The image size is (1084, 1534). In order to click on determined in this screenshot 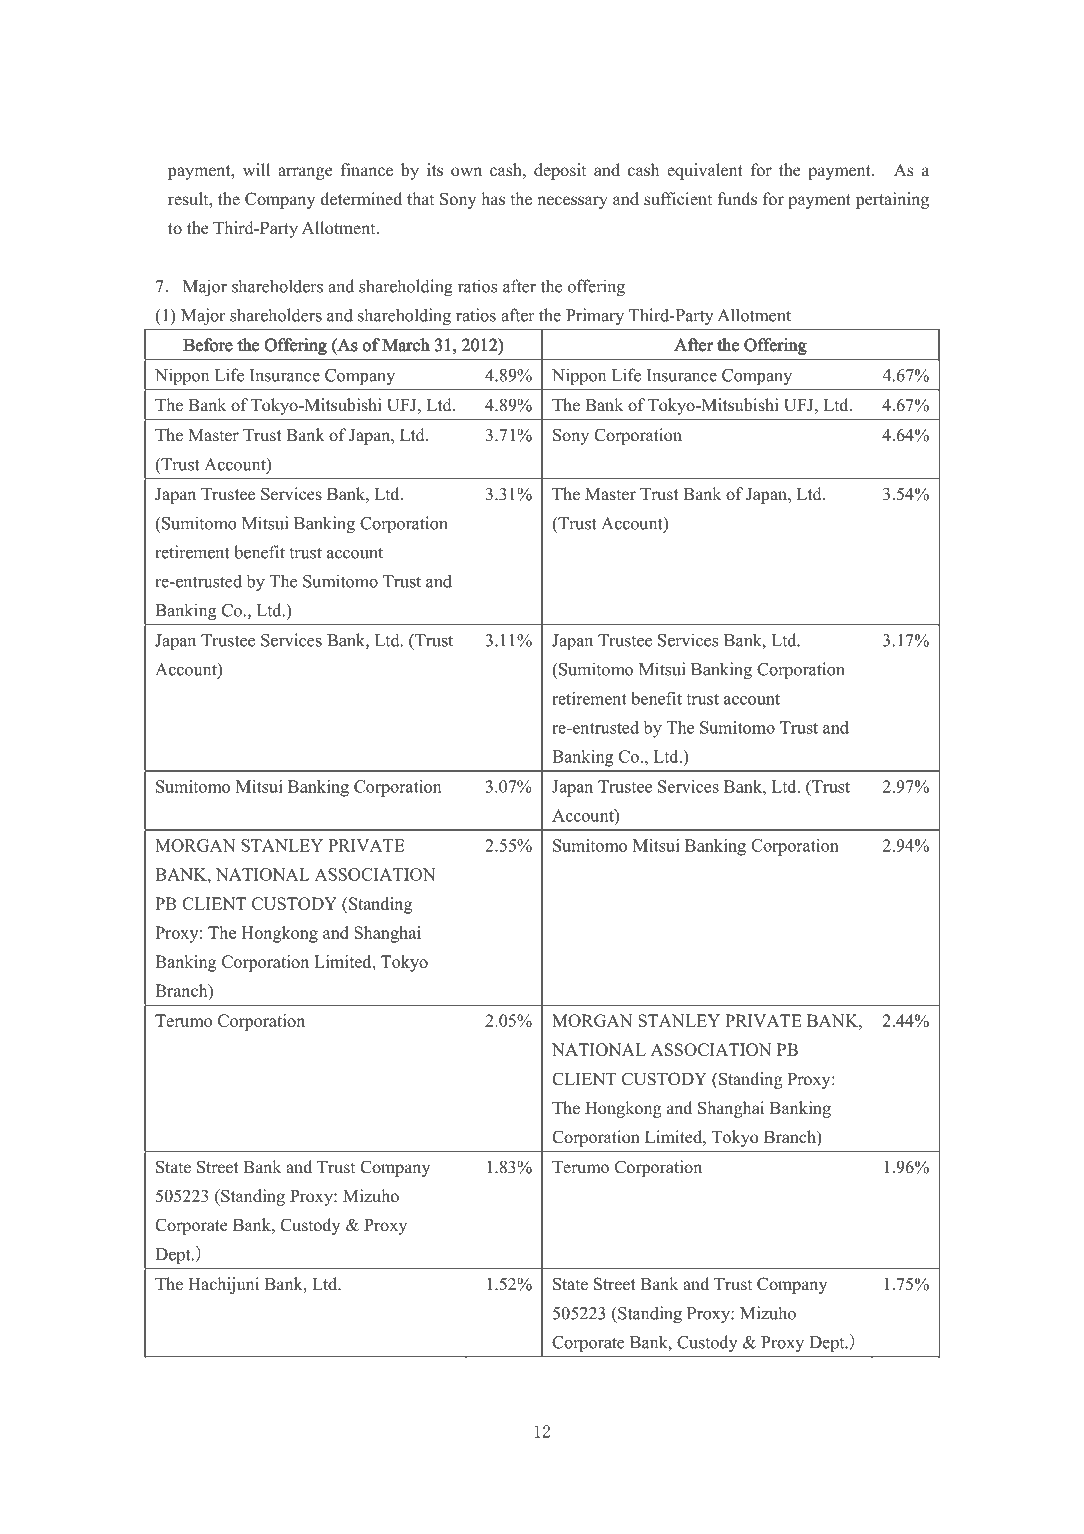, I will do `click(361, 199)`.
